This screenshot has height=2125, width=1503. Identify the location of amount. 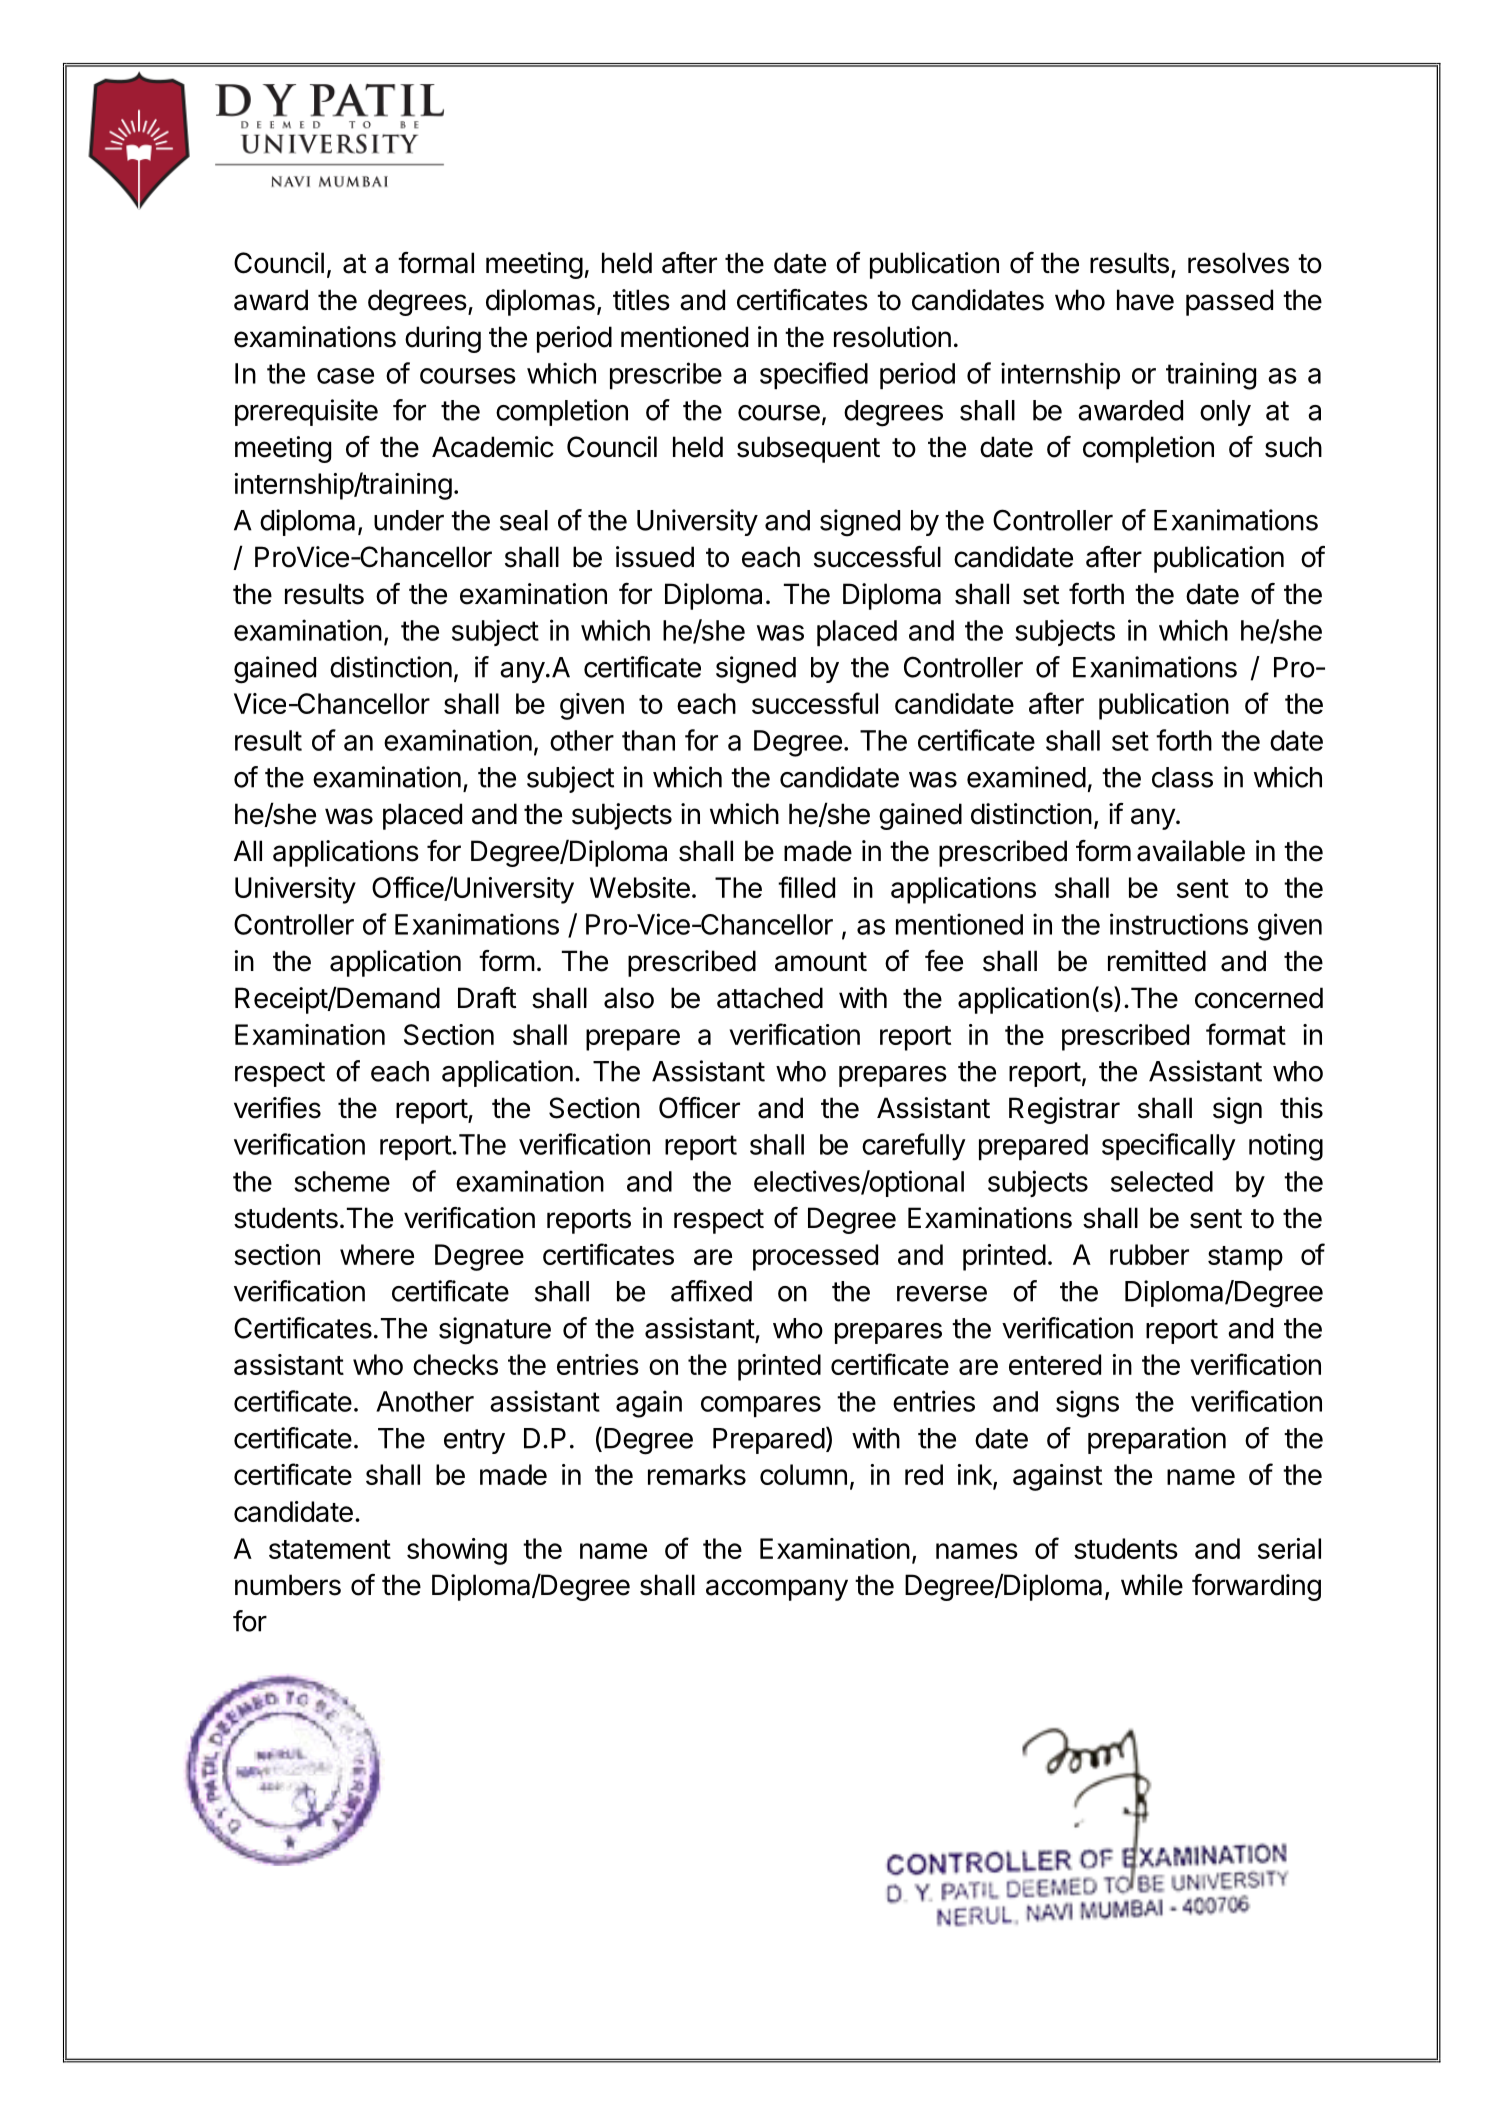
(821, 962).
